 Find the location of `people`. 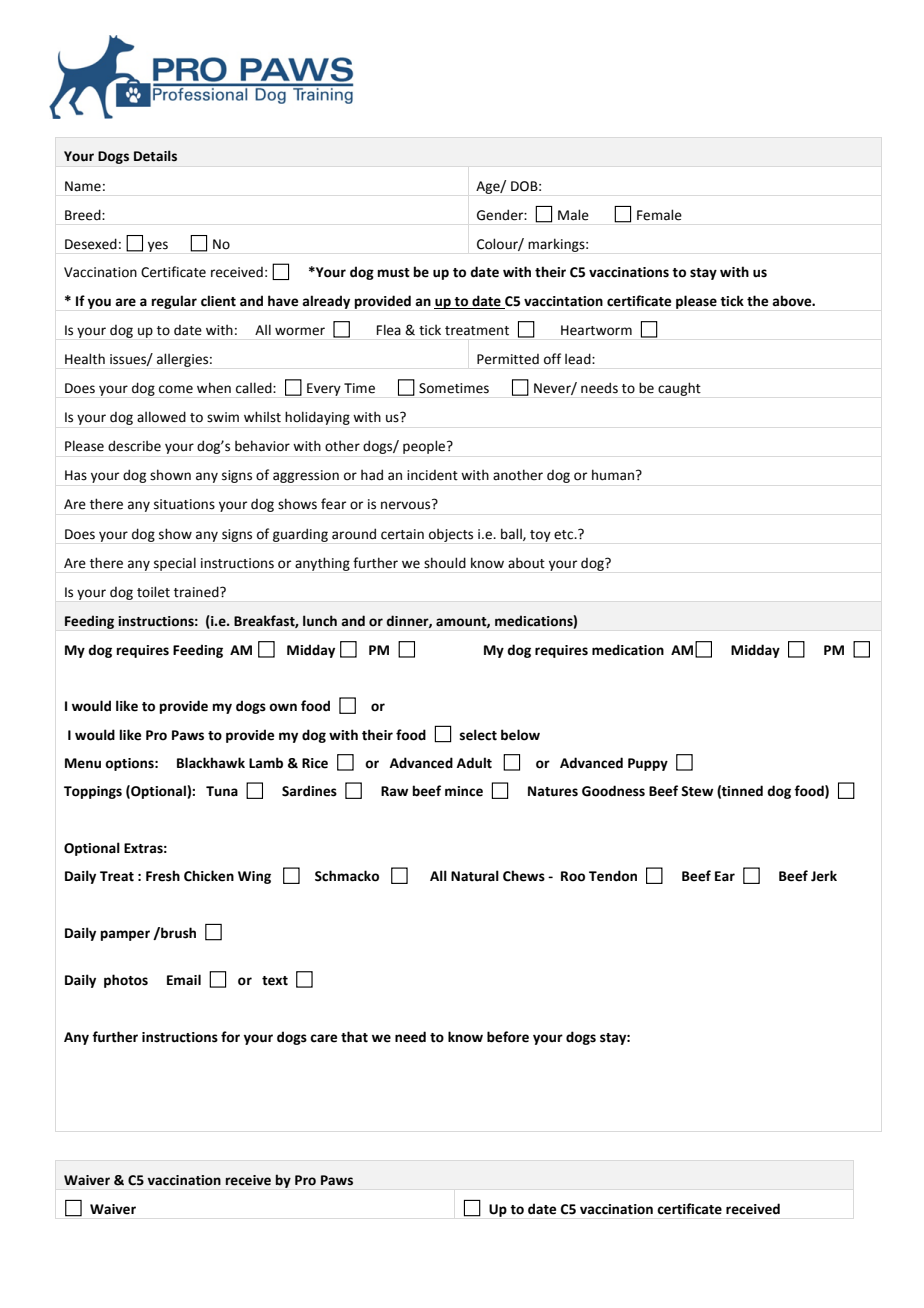

people is located at coordinates (425, 447).
